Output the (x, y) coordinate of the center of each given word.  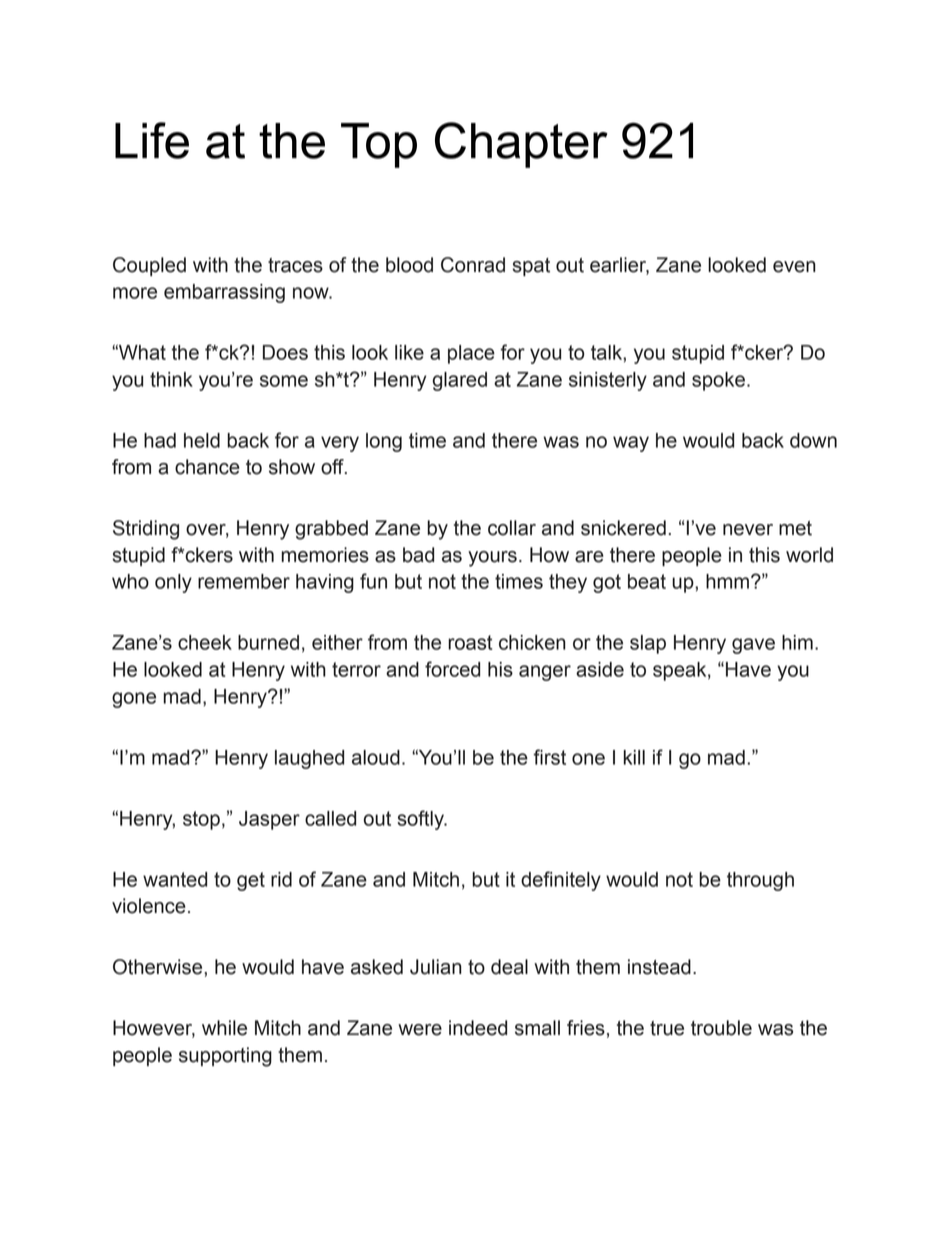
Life (152, 140)
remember (244, 581)
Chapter (521, 145)
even (794, 267)
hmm (727, 581)
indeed (478, 1028)
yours (492, 559)
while (224, 1028)
